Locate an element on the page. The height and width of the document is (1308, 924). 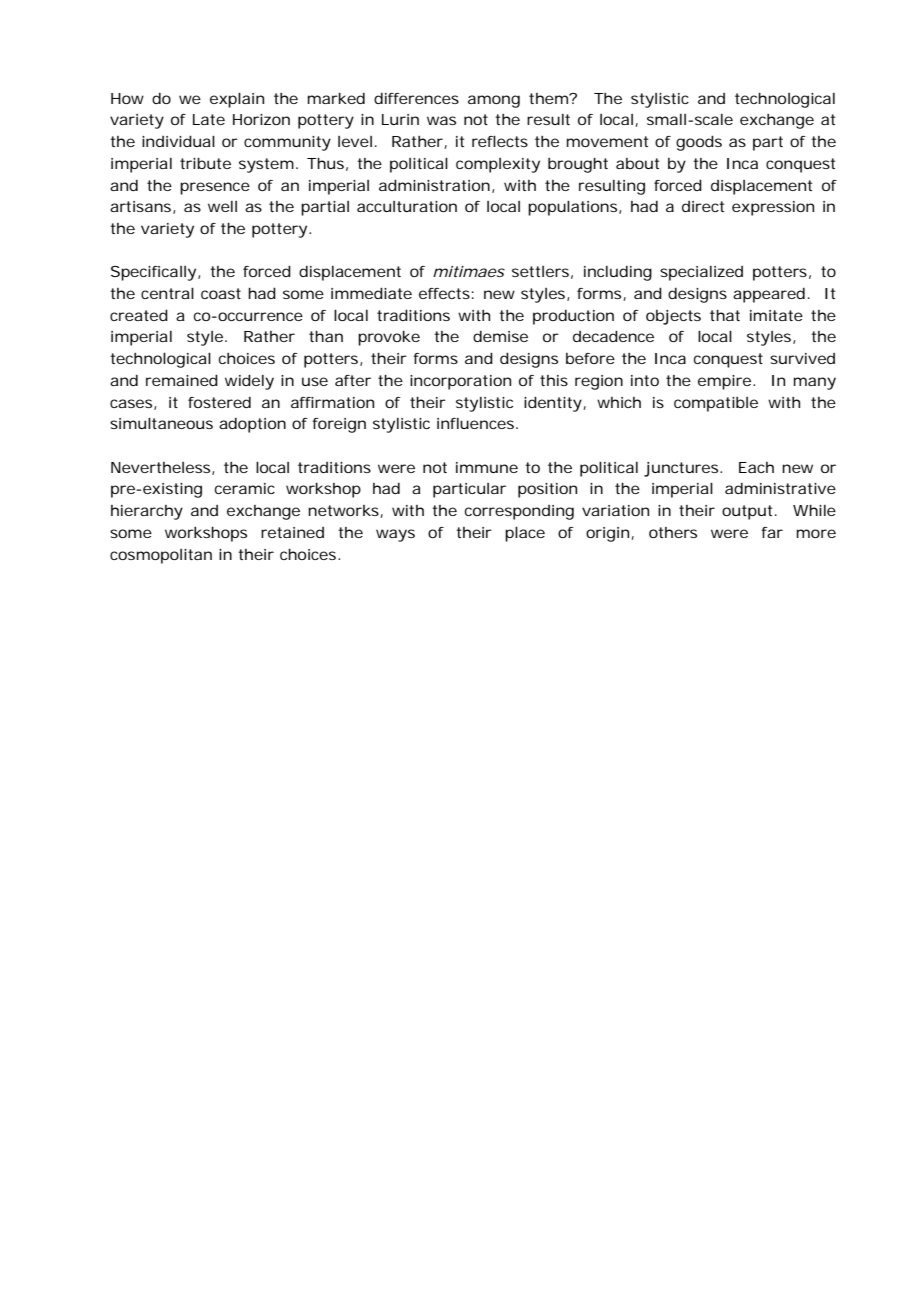
Late is located at coordinates (209, 119).
